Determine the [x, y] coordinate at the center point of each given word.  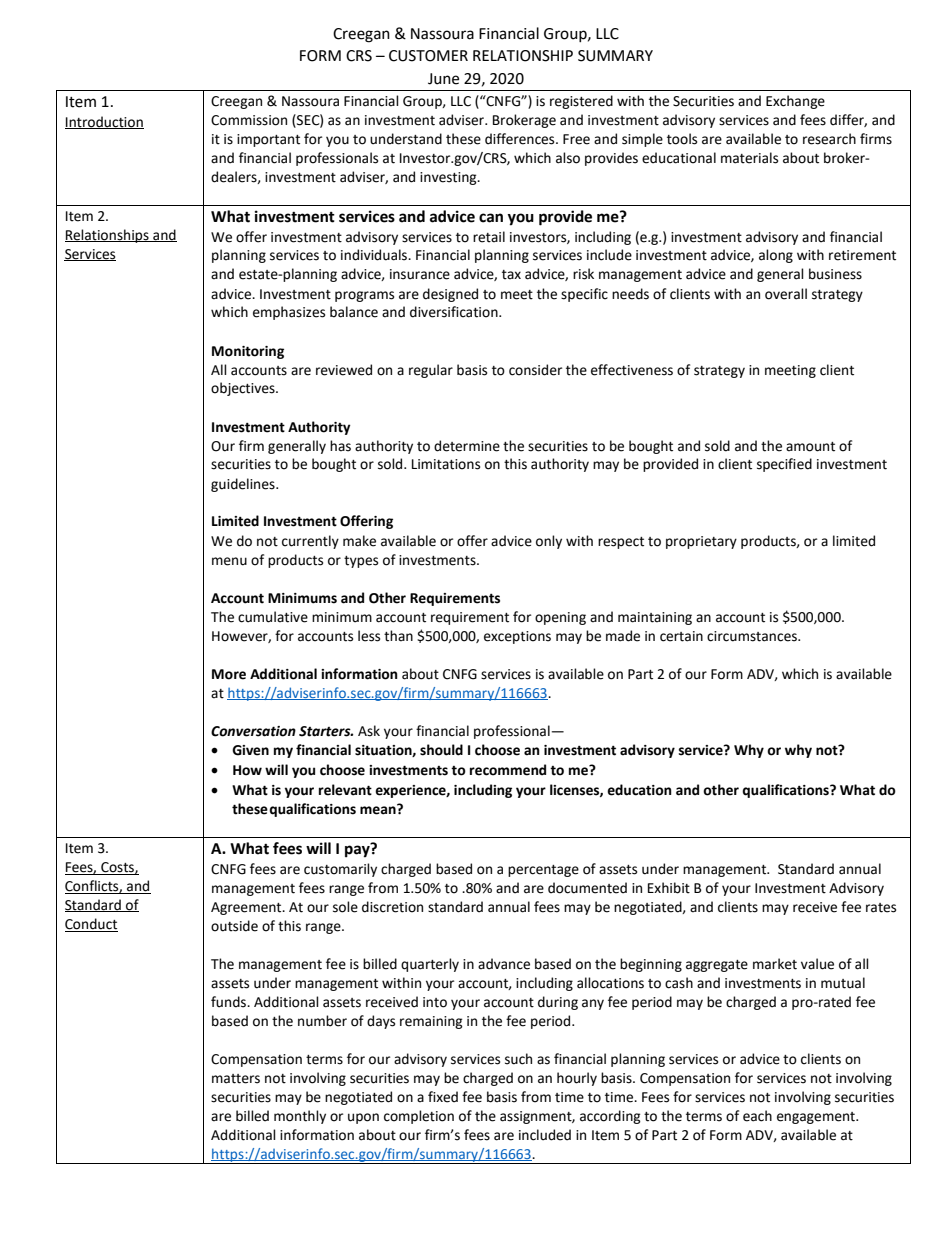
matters [236, 1079]
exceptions [517, 637]
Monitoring [248, 352]
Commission [249, 120]
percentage [543, 871]
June [443, 79]
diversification [455, 312]
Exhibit [669, 888]
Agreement [247, 908]
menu [229, 561]
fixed [443, 1097]
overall [786, 294]
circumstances [753, 636]
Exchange [795, 102]
